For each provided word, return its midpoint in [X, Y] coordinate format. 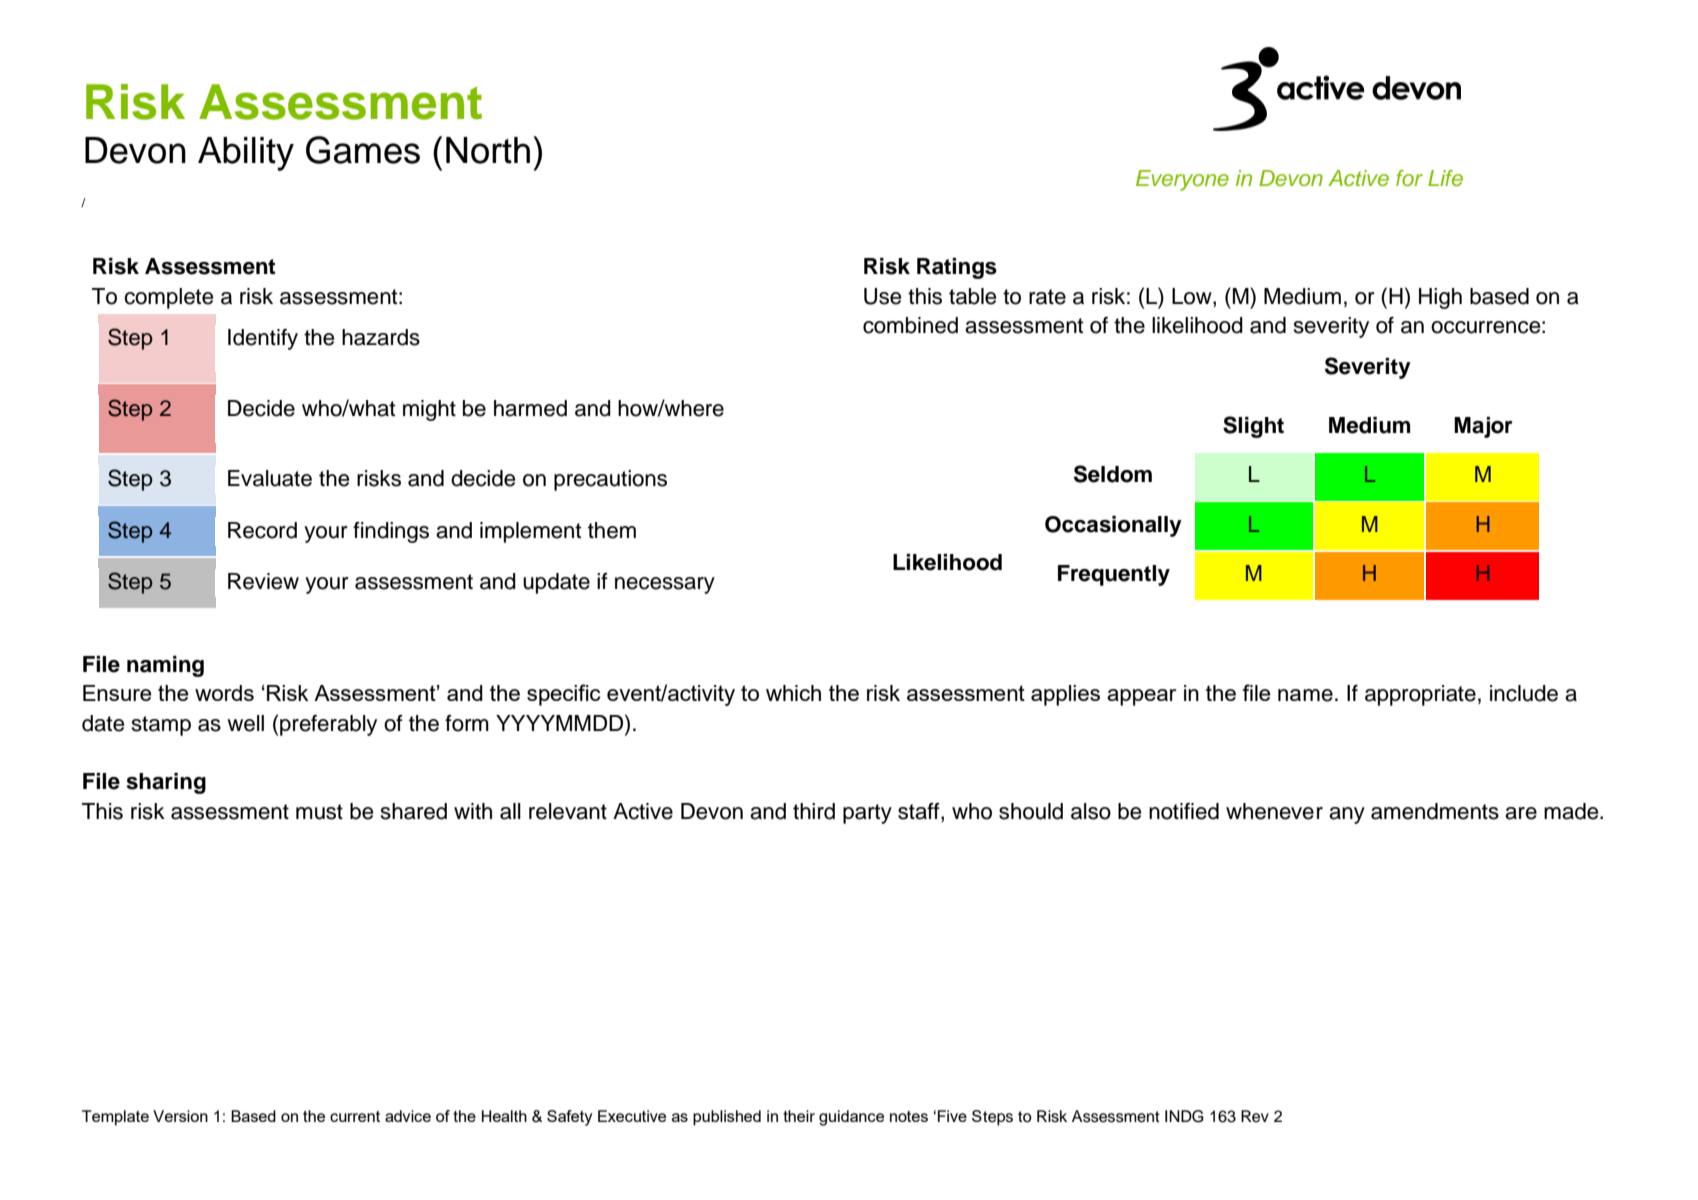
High [1440, 298]
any [1347, 815]
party [867, 814]
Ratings [957, 268]
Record [262, 530]
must [319, 812]
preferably [328, 725]
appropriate [1420, 695]
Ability [246, 154]
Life [1445, 178]
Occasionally [1113, 526]
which [793, 693]
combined [910, 325]
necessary [665, 585]
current [355, 1116]
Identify [263, 339]
